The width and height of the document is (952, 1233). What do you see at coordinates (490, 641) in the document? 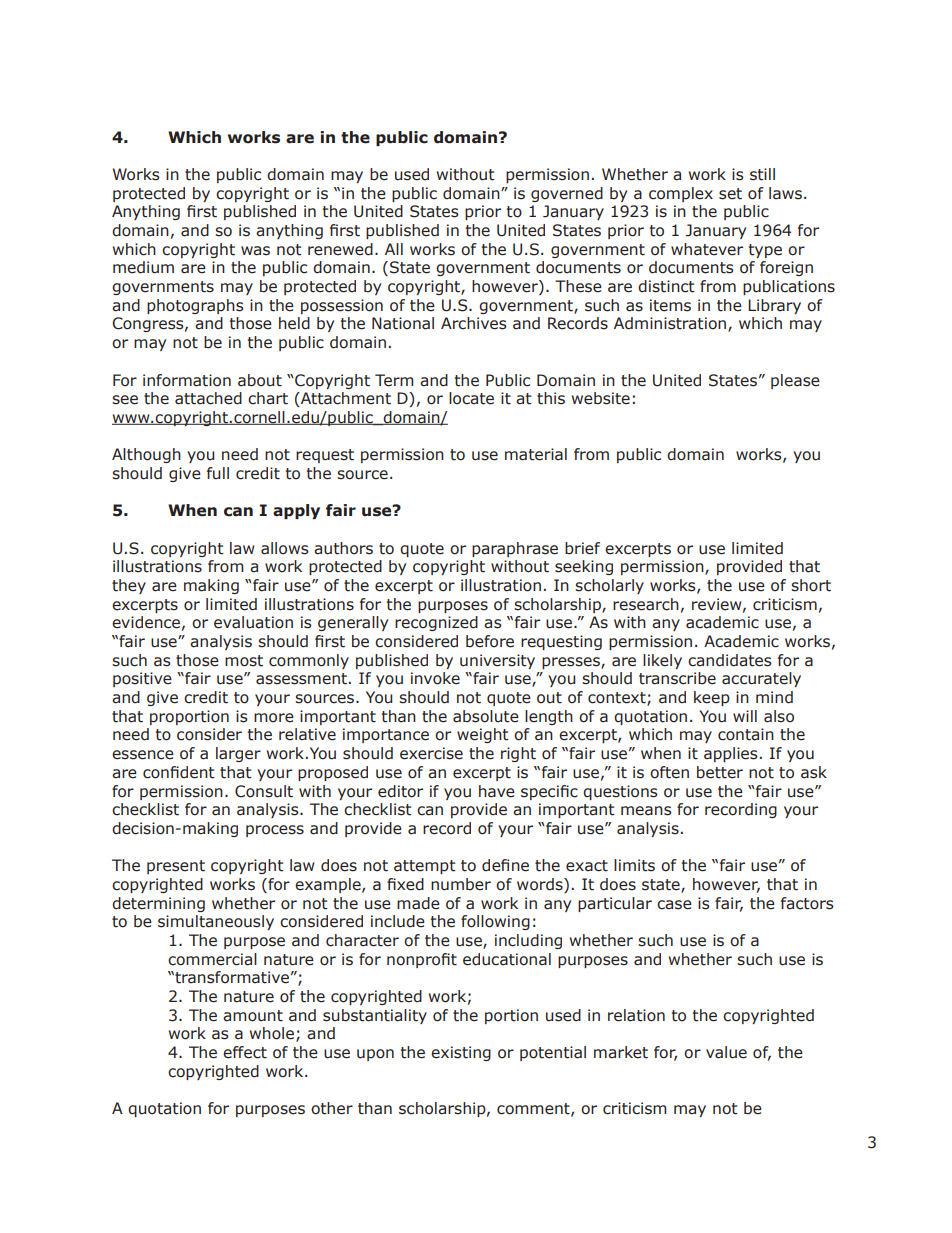
I see `before` at bounding box center [490, 641].
